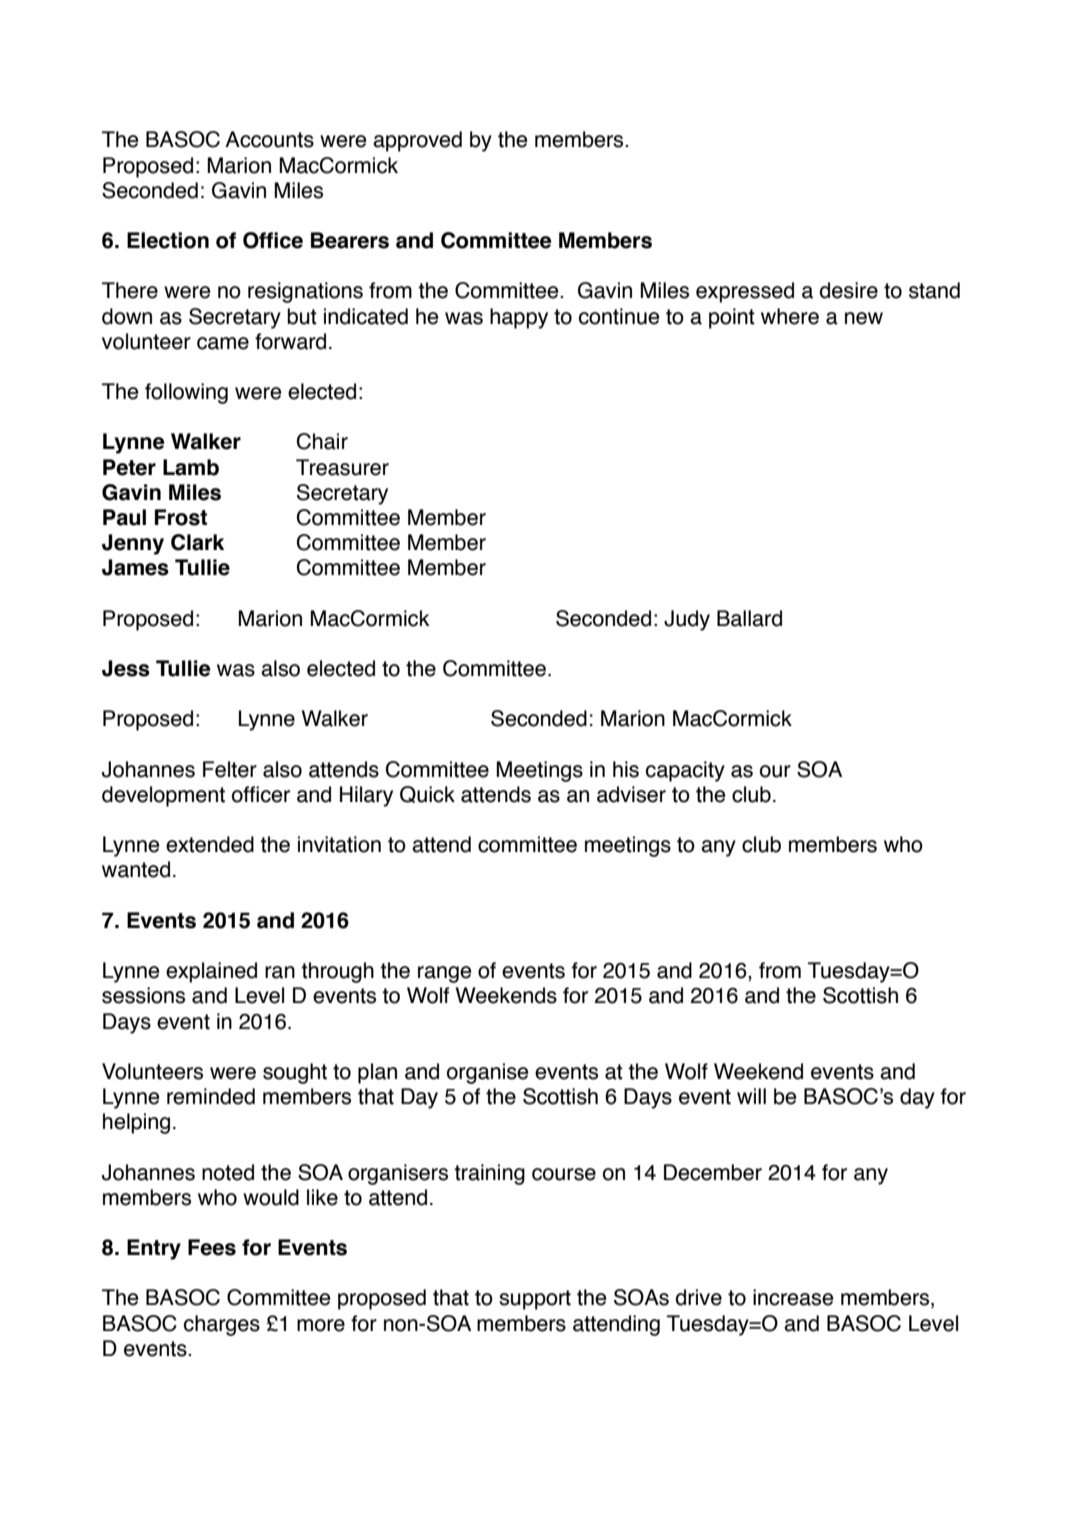  Describe the element at coordinates (163, 796) in the screenshot. I see `development` at that location.
